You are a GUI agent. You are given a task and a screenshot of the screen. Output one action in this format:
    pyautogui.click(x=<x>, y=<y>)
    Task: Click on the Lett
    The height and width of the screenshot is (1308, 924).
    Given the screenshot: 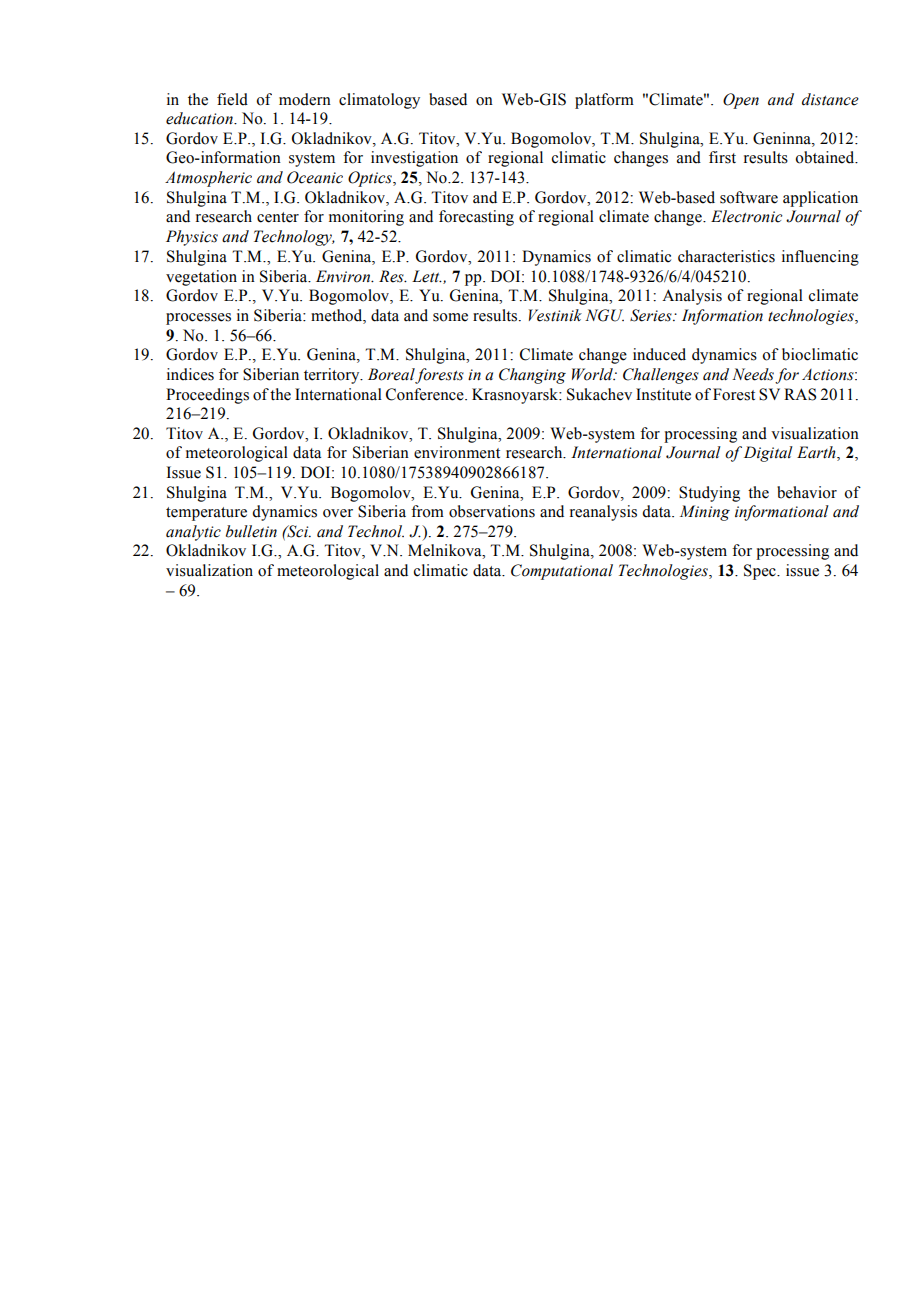 What is the action you would take?
    pyautogui.click(x=427, y=276)
